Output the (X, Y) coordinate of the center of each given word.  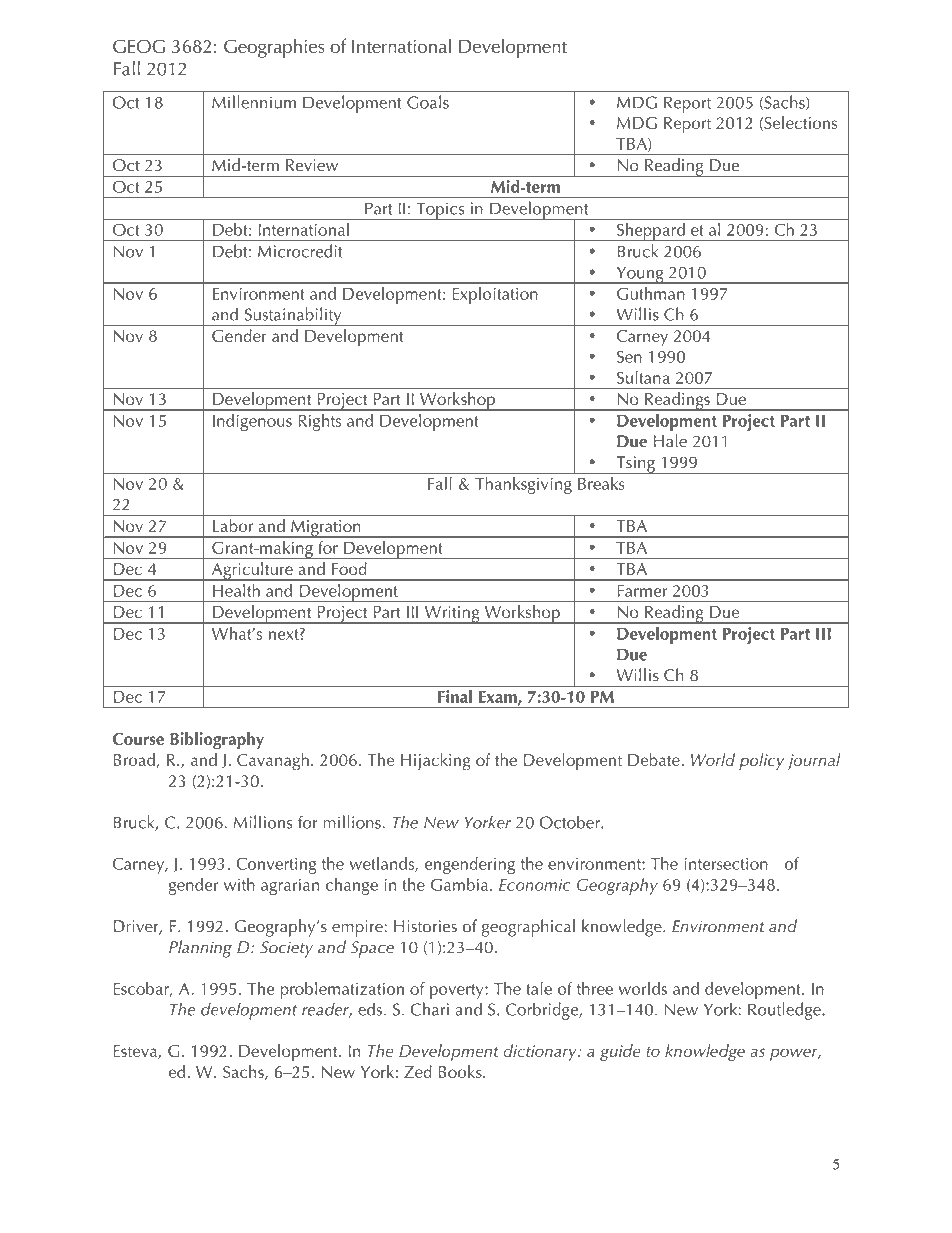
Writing (452, 615)
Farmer (642, 591)
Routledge (785, 1011)
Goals (428, 102)
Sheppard (651, 232)
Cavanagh (273, 762)
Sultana (643, 377)
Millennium (254, 102)
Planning (200, 949)
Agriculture (252, 571)
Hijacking (436, 762)
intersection (726, 864)
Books (461, 1071)
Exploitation (495, 295)
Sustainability (293, 316)
